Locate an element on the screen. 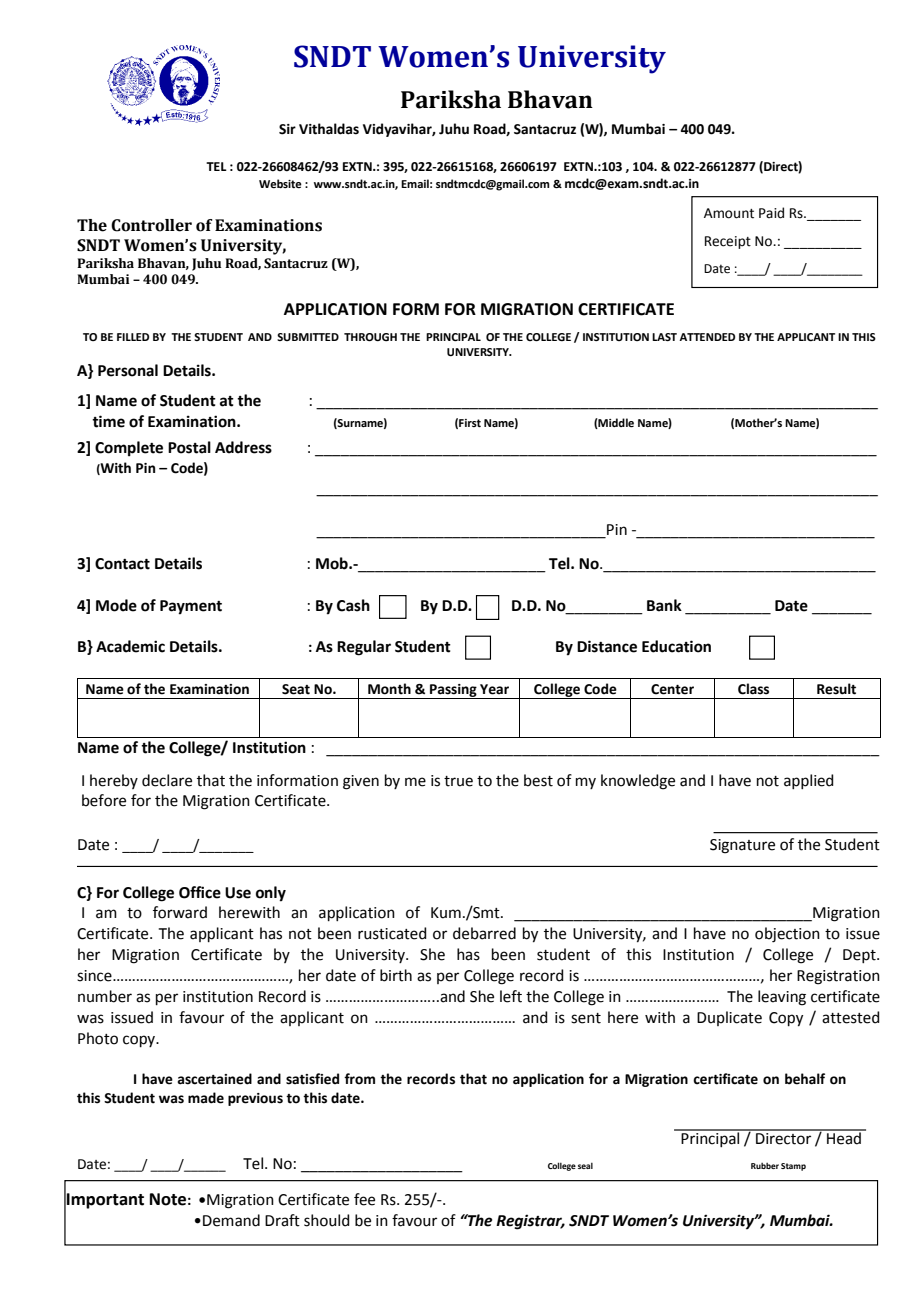 The height and width of the screenshot is (1308, 924). Demand is located at coordinates (231, 1220).
